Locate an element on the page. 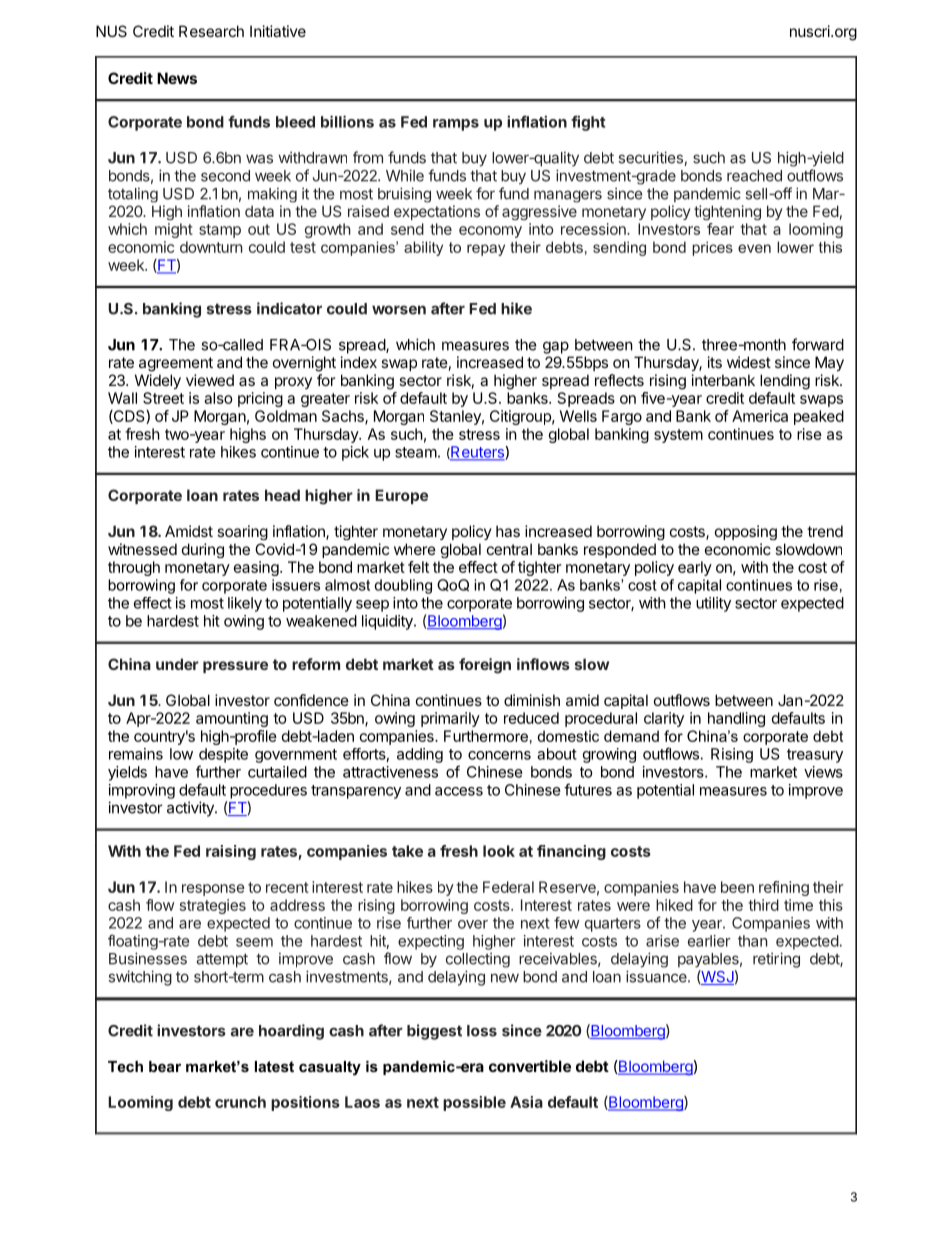  despite is located at coordinates (223, 755).
